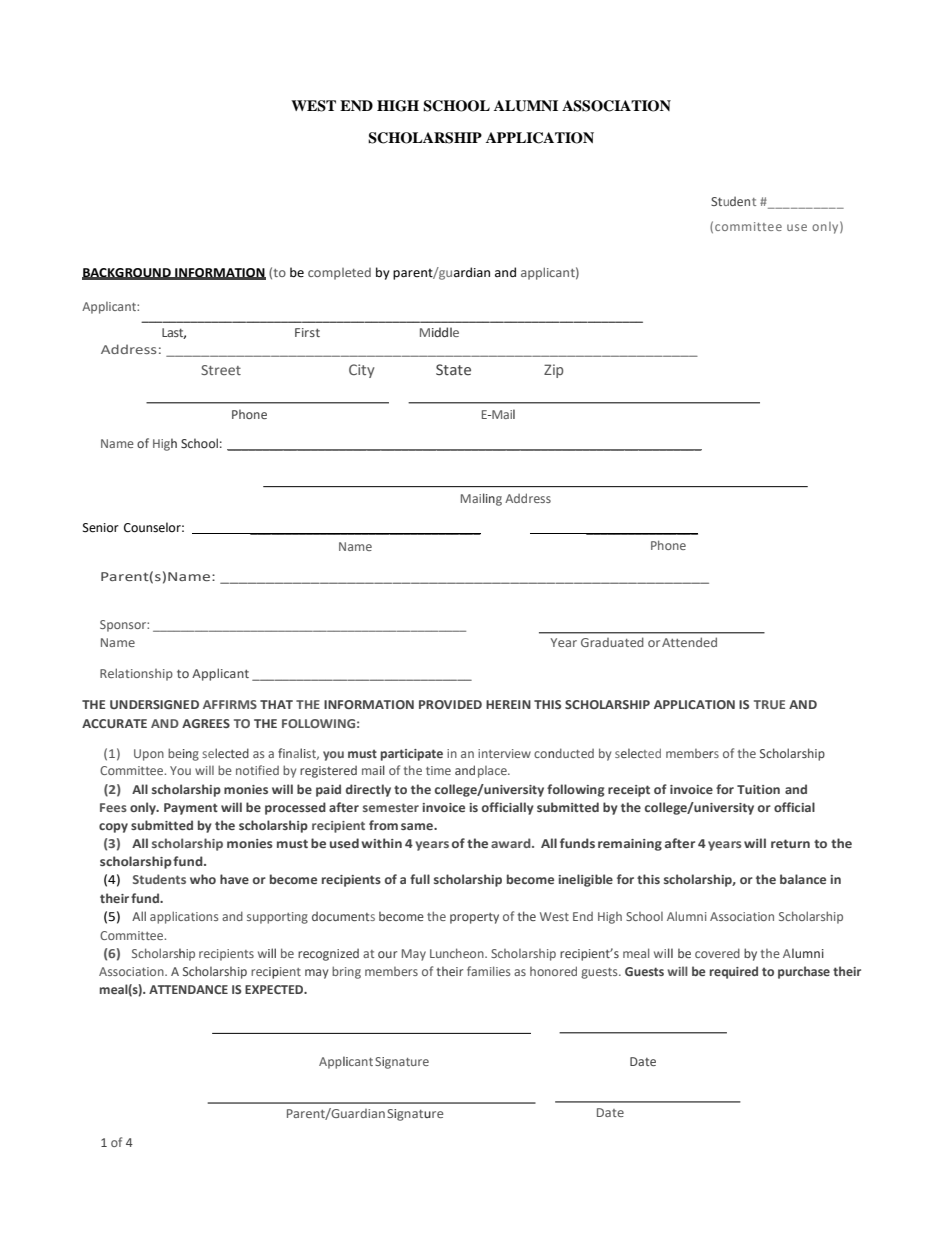  I want to click on TRUE, so click(769, 704).
